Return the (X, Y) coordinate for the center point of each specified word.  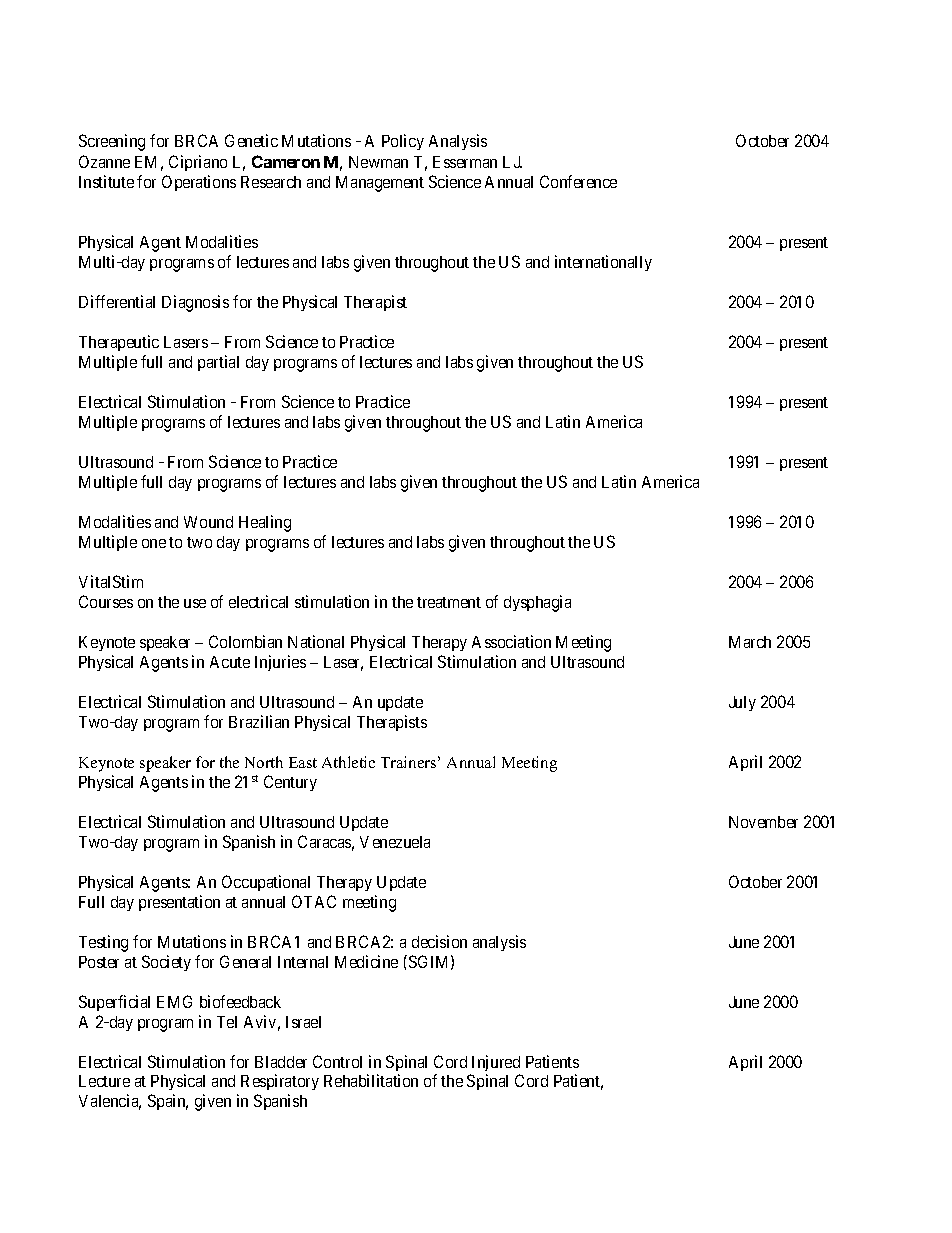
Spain (168, 1102)
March (750, 642)
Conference (578, 181)
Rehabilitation (371, 1080)
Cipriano (198, 163)
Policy (403, 142)
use (195, 603)
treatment (449, 602)
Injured (496, 1063)
